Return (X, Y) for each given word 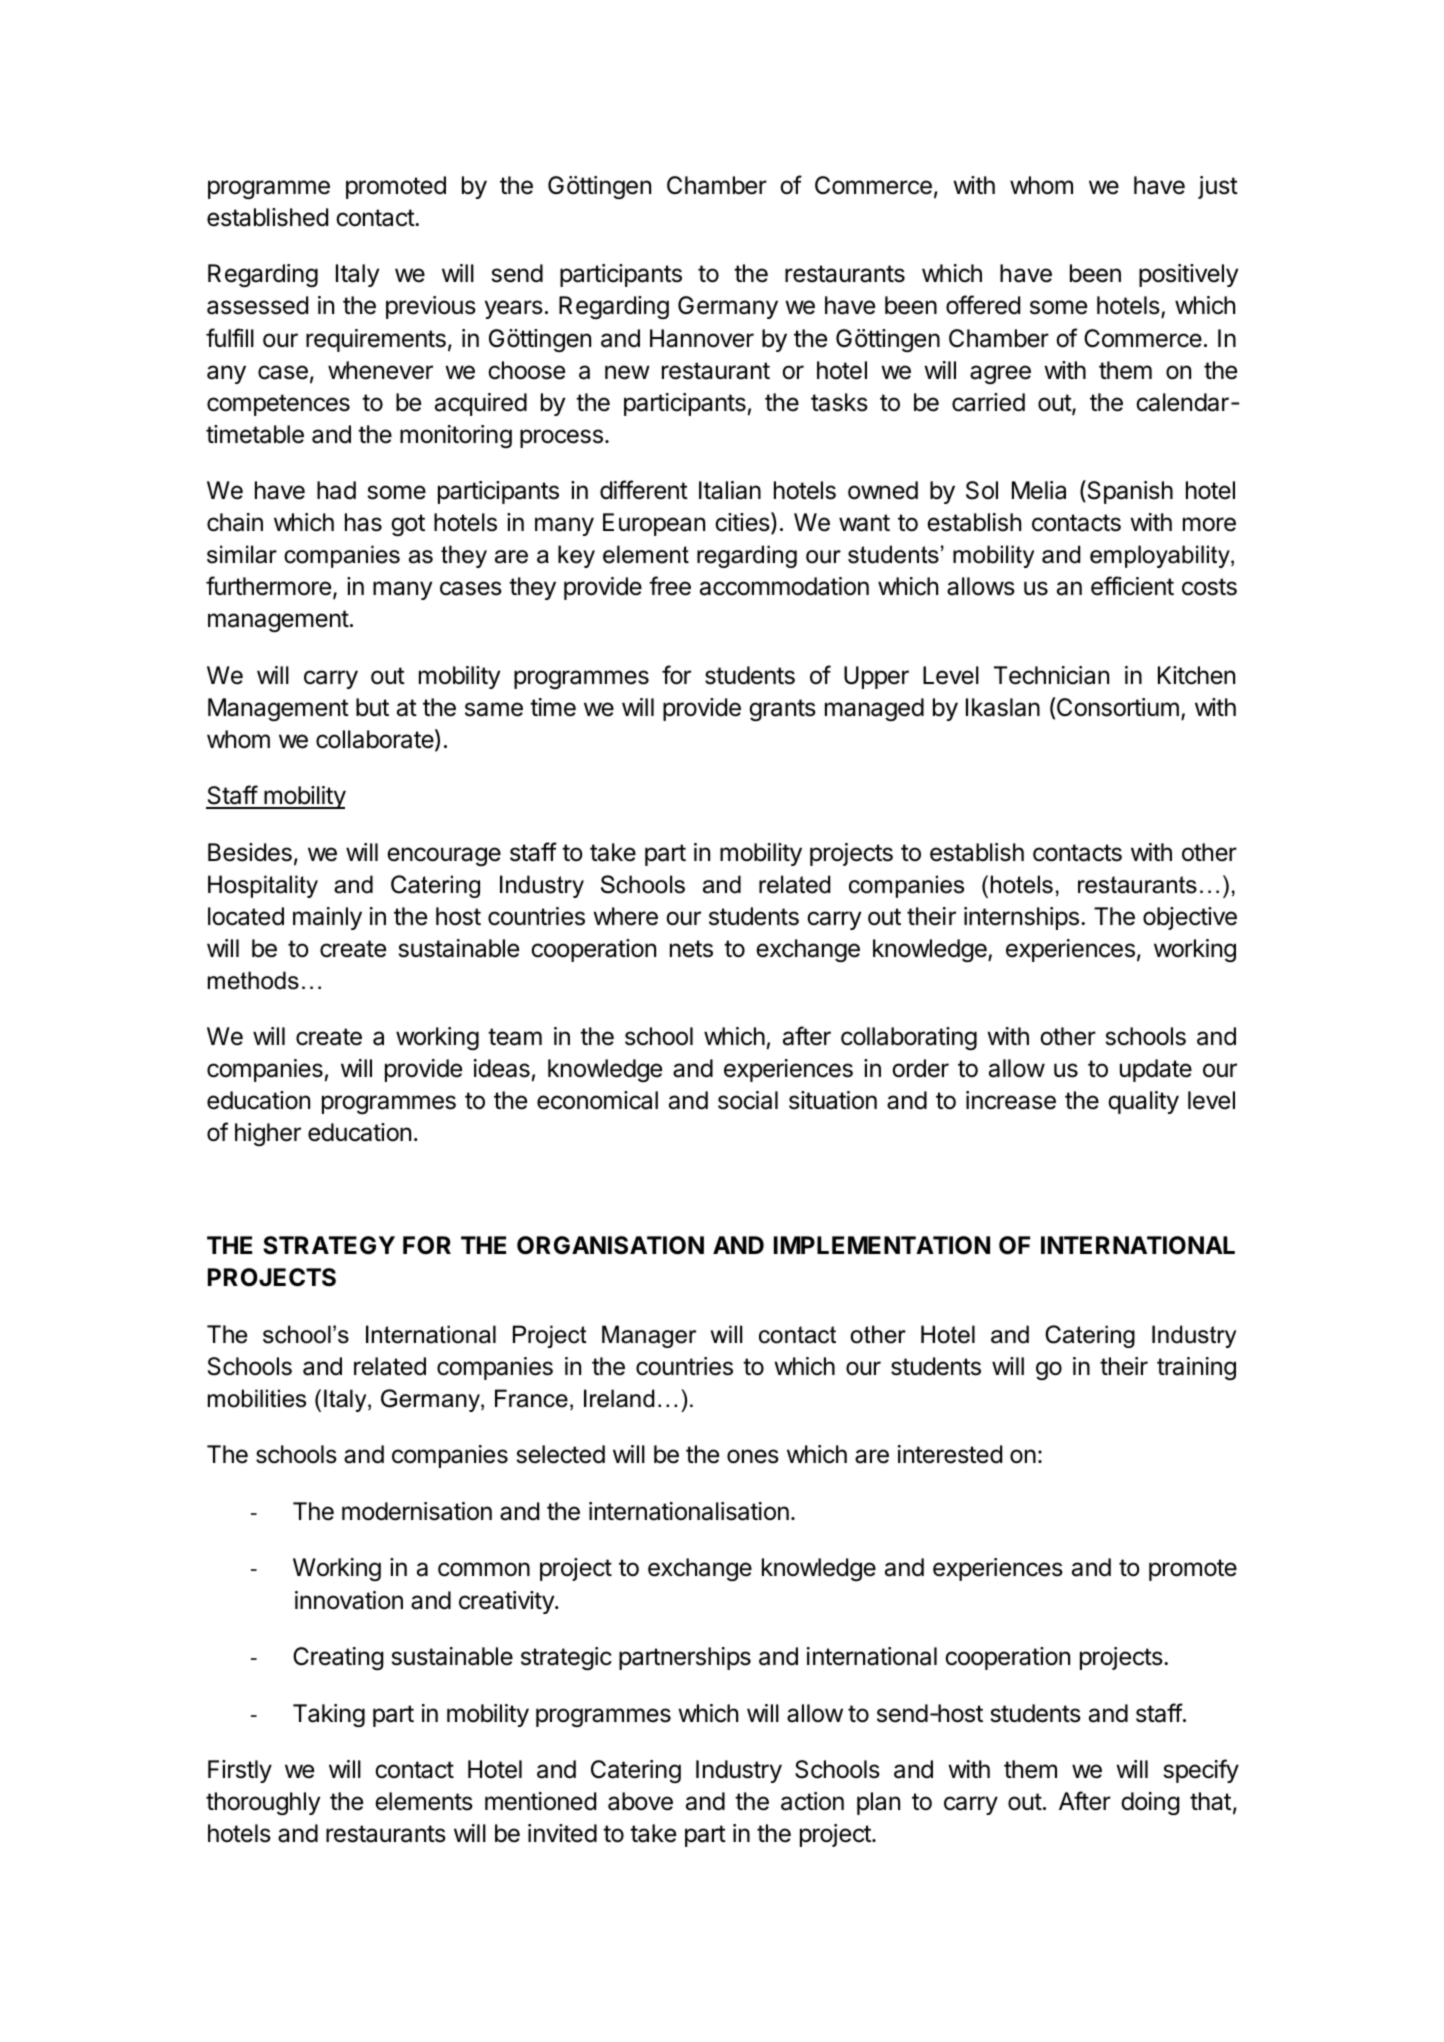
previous (431, 307)
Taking (329, 1715)
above (640, 1801)
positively (1188, 275)
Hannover (702, 338)
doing (1150, 1803)
